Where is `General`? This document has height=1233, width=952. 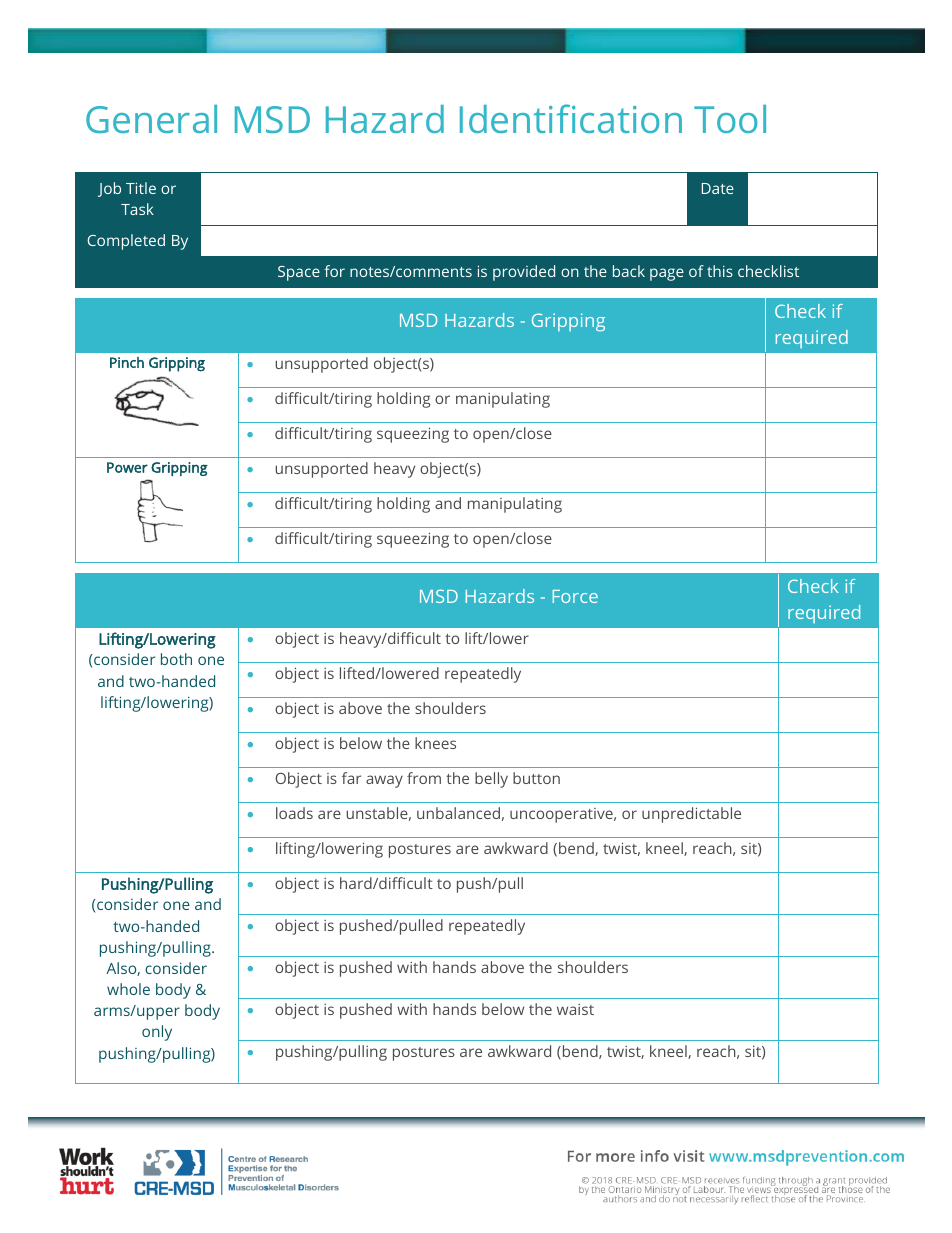
General is located at coordinates (151, 119).
